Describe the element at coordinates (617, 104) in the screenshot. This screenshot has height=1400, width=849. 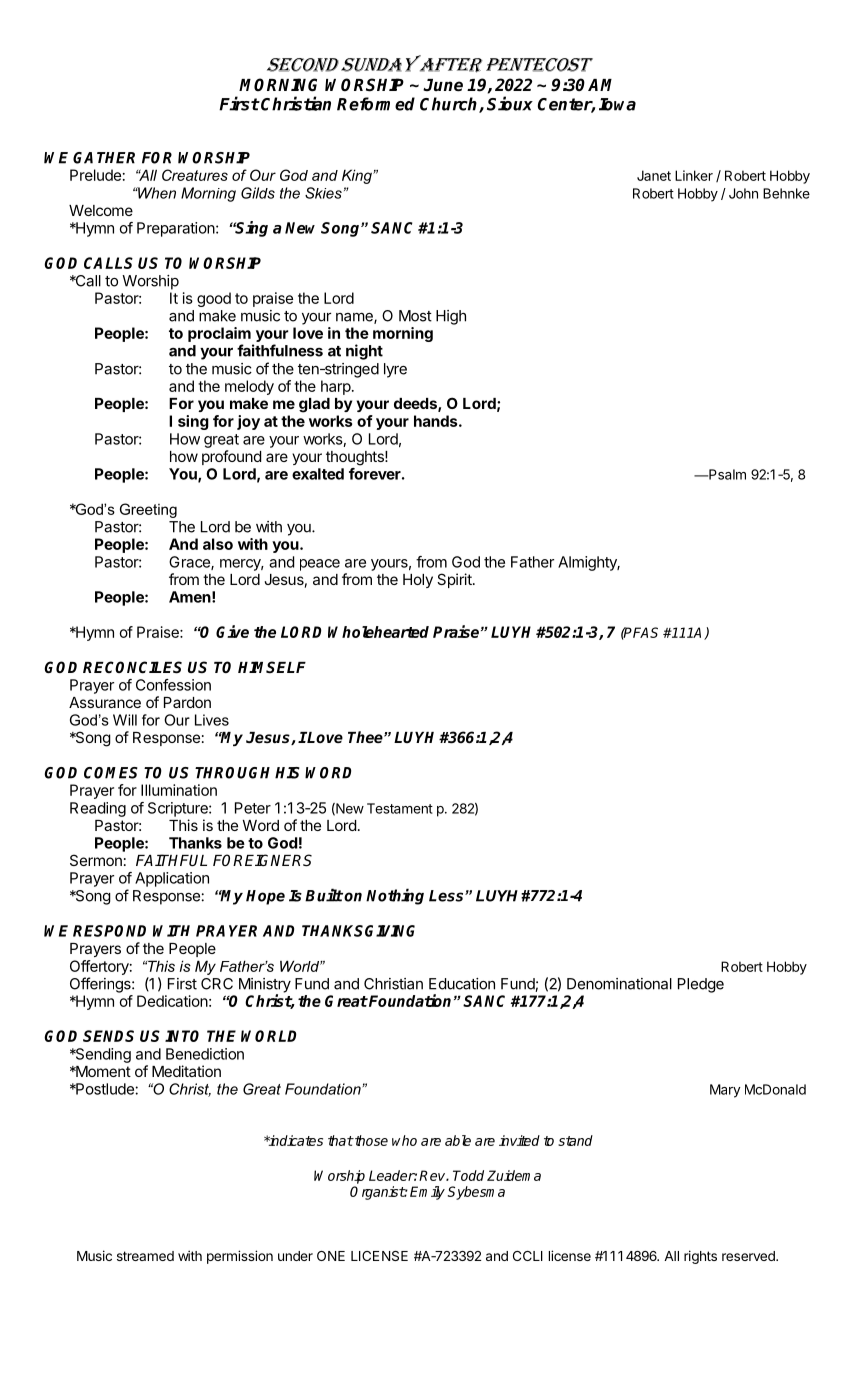
I see `Iowa` at that location.
